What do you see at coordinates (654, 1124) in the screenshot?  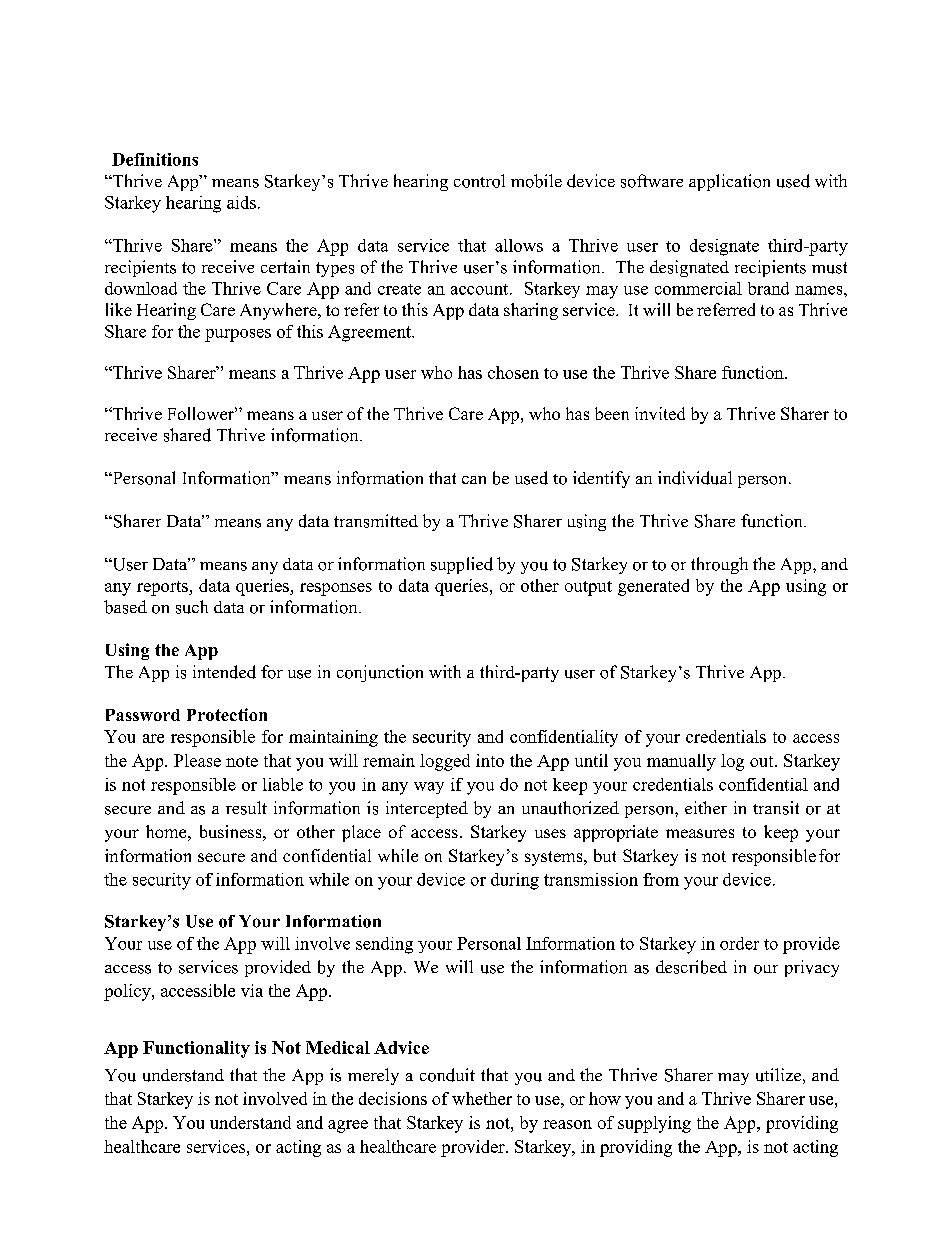 I see `supplying` at bounding box center [654, 1124].
